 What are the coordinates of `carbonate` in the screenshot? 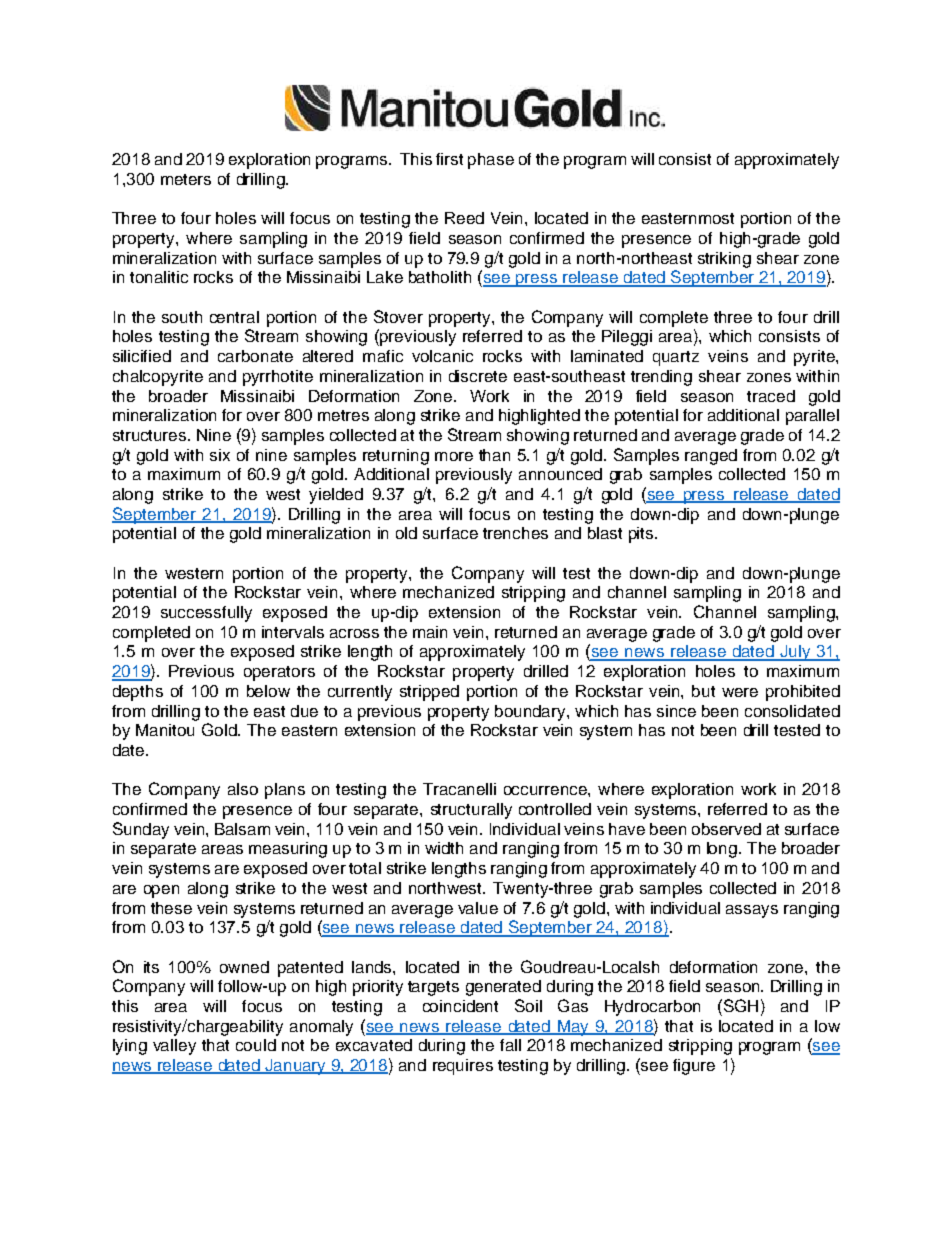 It's located at (255, 356).
